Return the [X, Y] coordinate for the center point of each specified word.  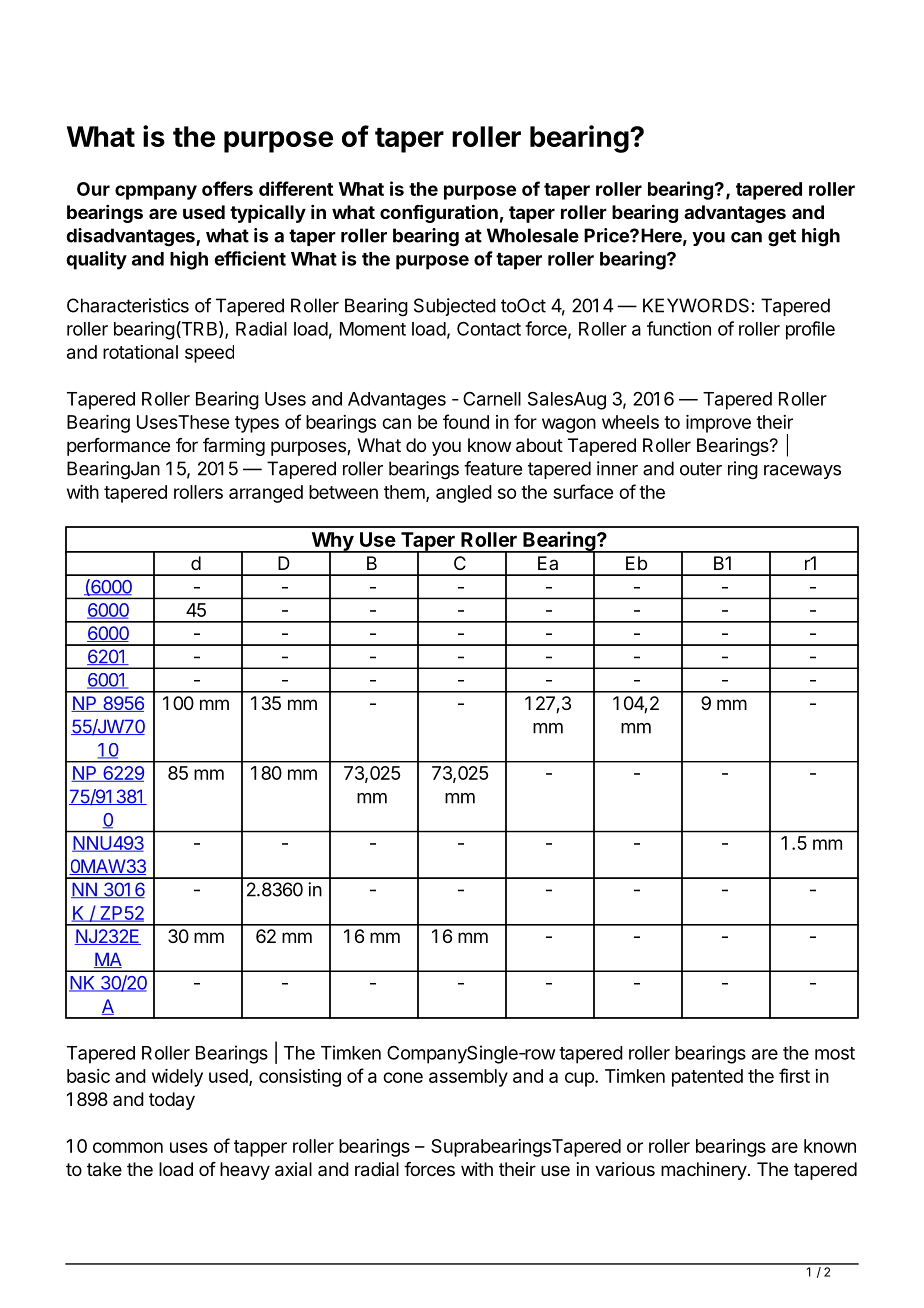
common [128, 1147]
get [782, 238]
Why [332, 542]
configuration [439, 213]
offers [227, 188]
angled [464, 494]
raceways [802, 472]
